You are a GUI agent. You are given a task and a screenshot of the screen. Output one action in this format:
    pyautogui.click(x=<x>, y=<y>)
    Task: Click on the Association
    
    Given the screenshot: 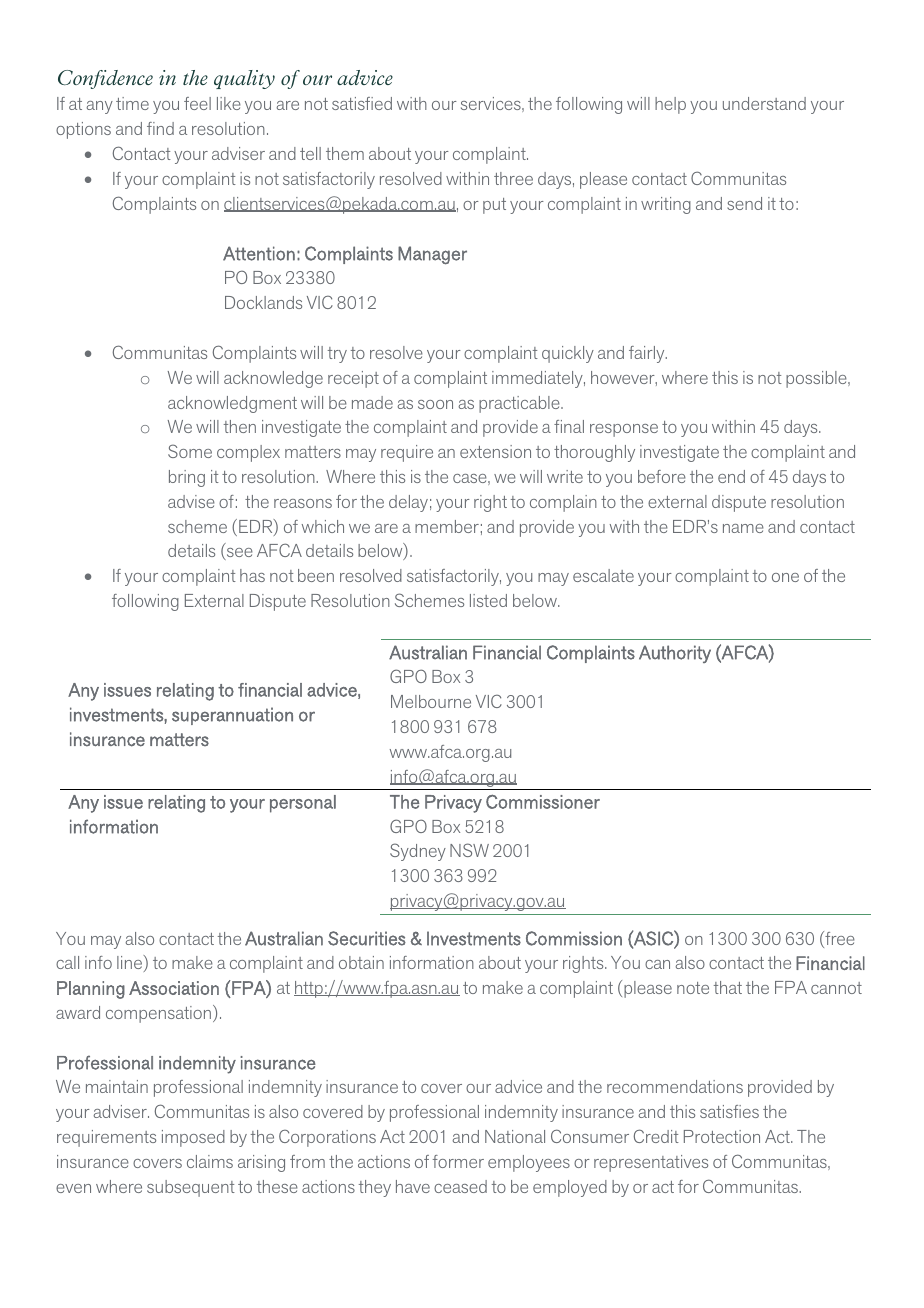 What is the action you would take?
    pyautogui.click(x=174, y=988)
